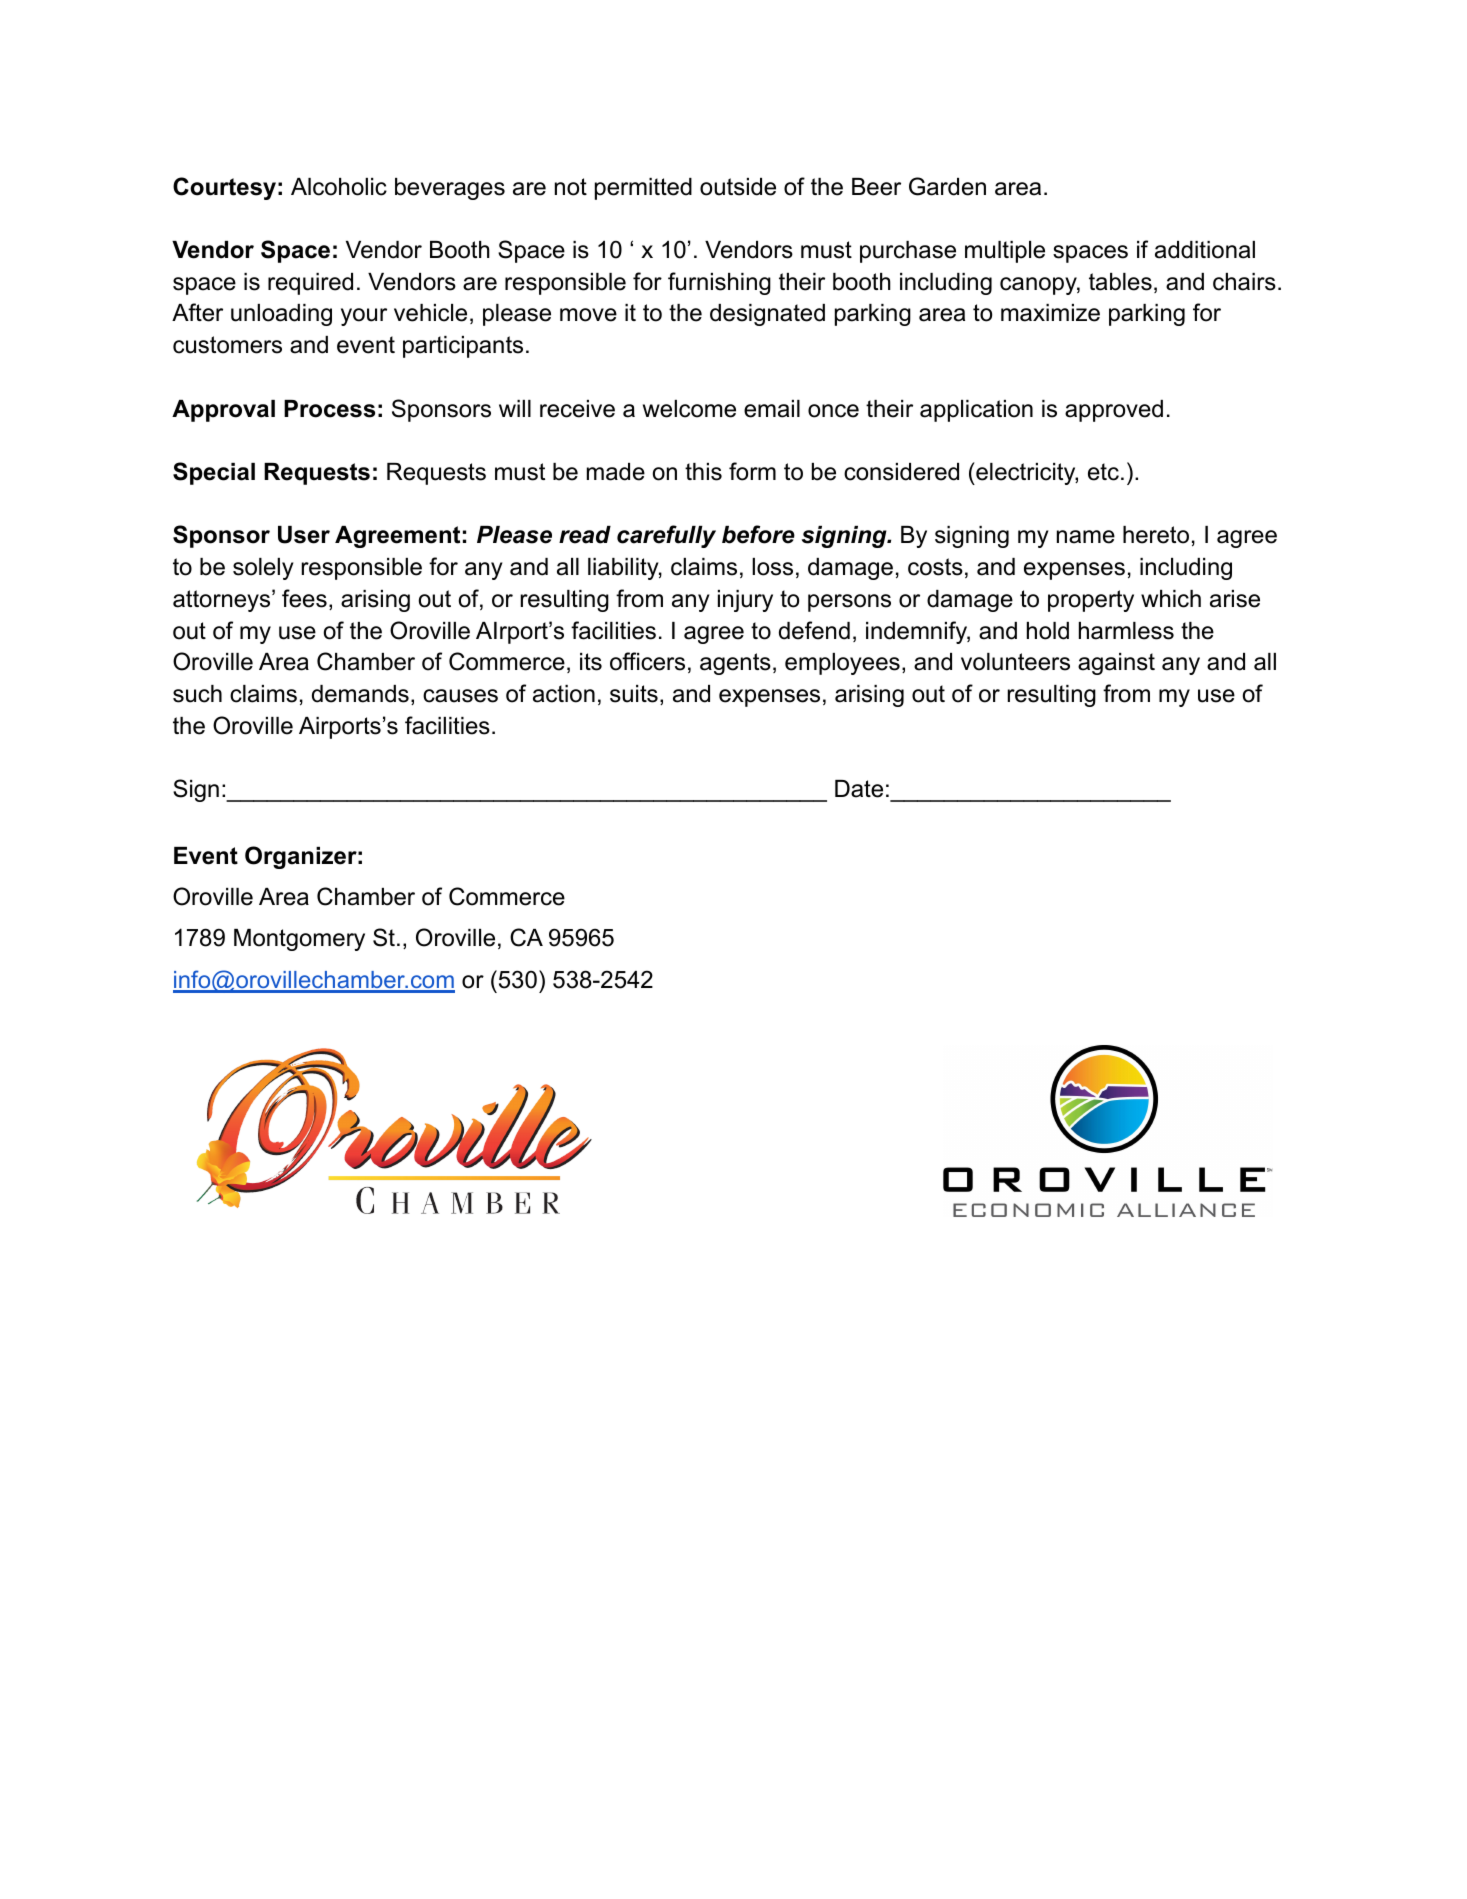  Describe the element at coordinates (738, 187) in the image. I see `outside` at that location.
